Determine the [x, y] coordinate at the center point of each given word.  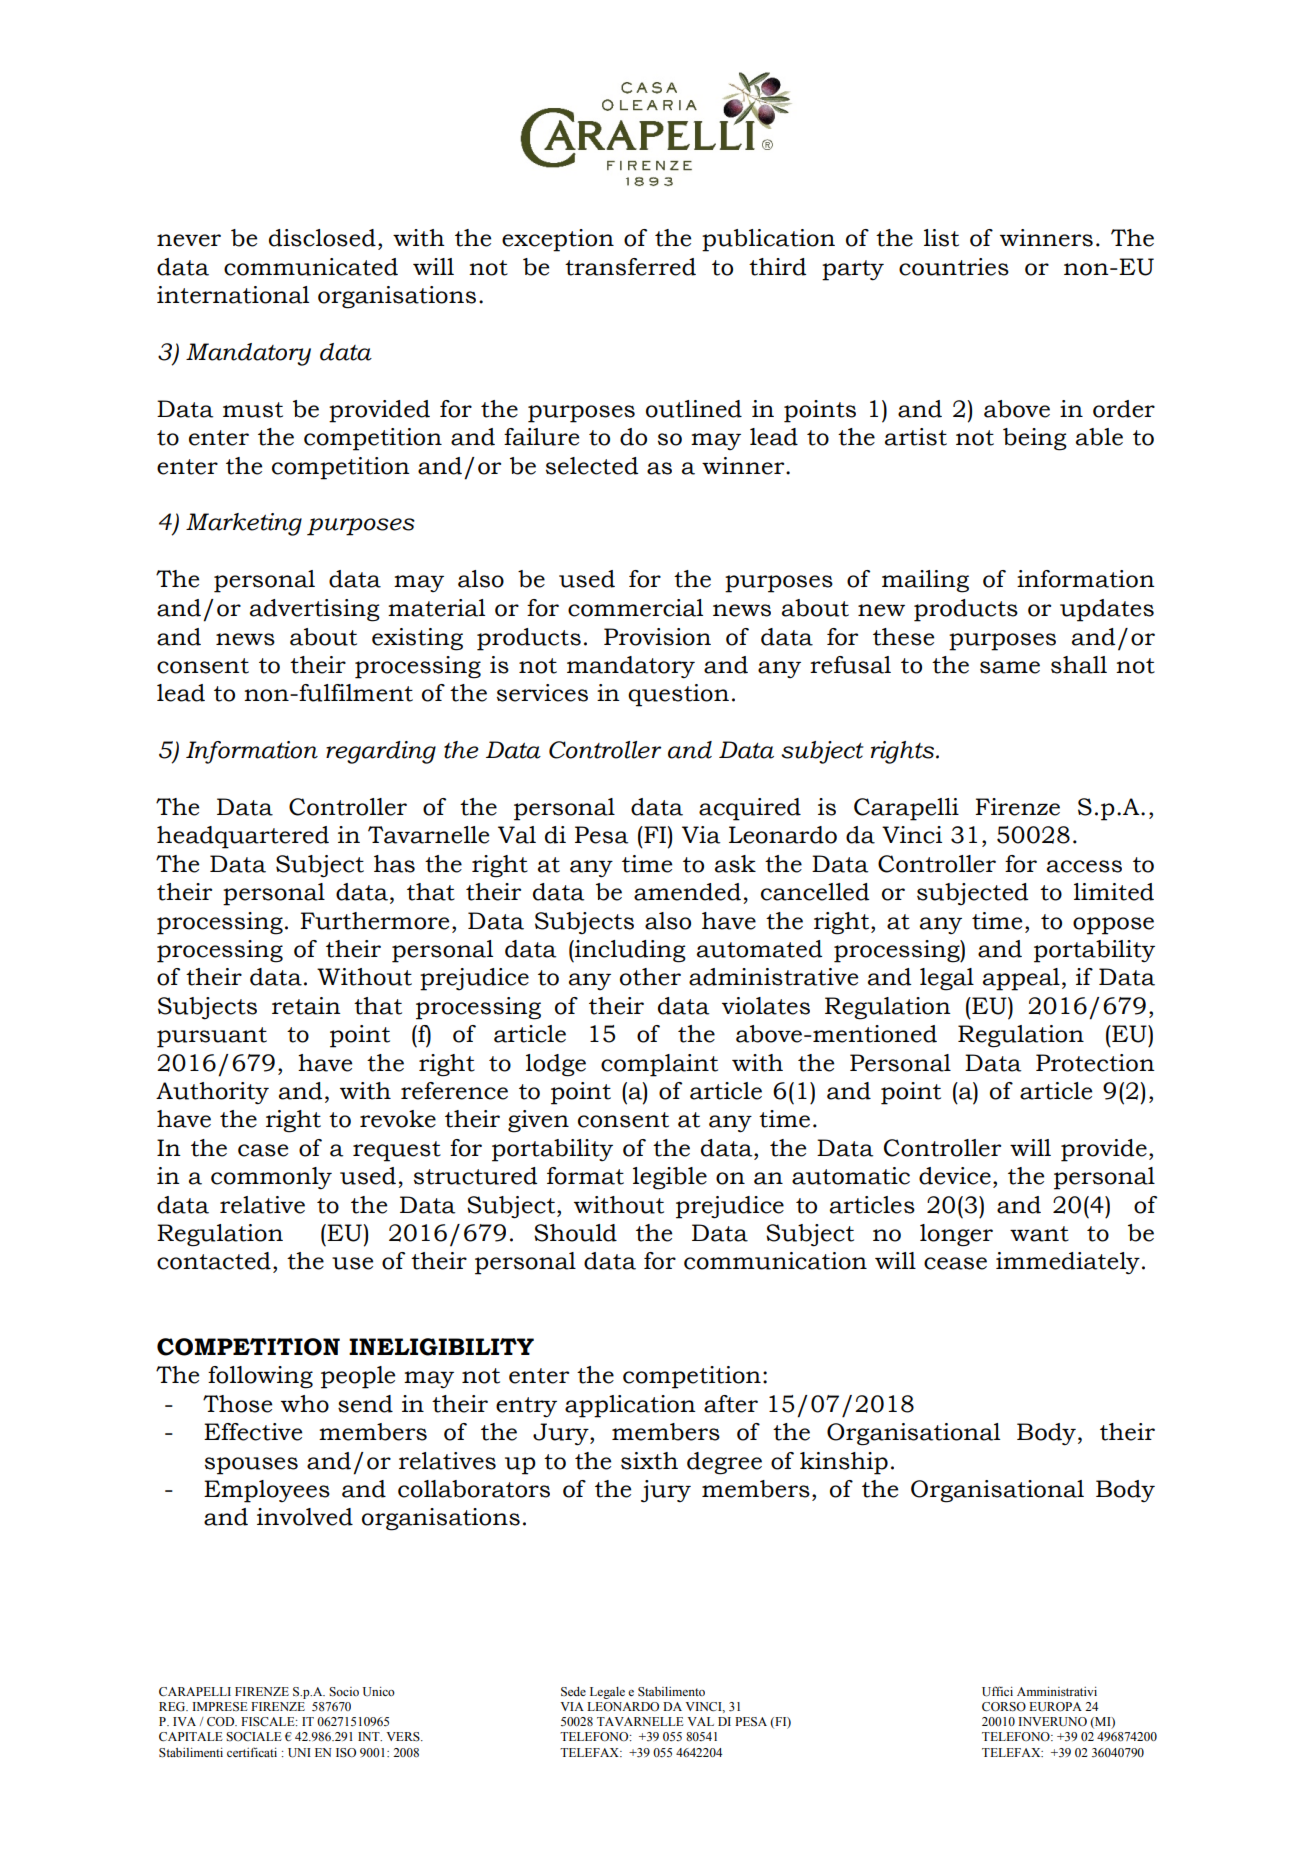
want [1039, 1234]
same [1010, 667]
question [678, 695]
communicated [311, 267]
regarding [381, 752]
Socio [344, 1692]
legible [670, 1178]
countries [954, 267]
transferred [630, 267]
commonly [271, 1178]
